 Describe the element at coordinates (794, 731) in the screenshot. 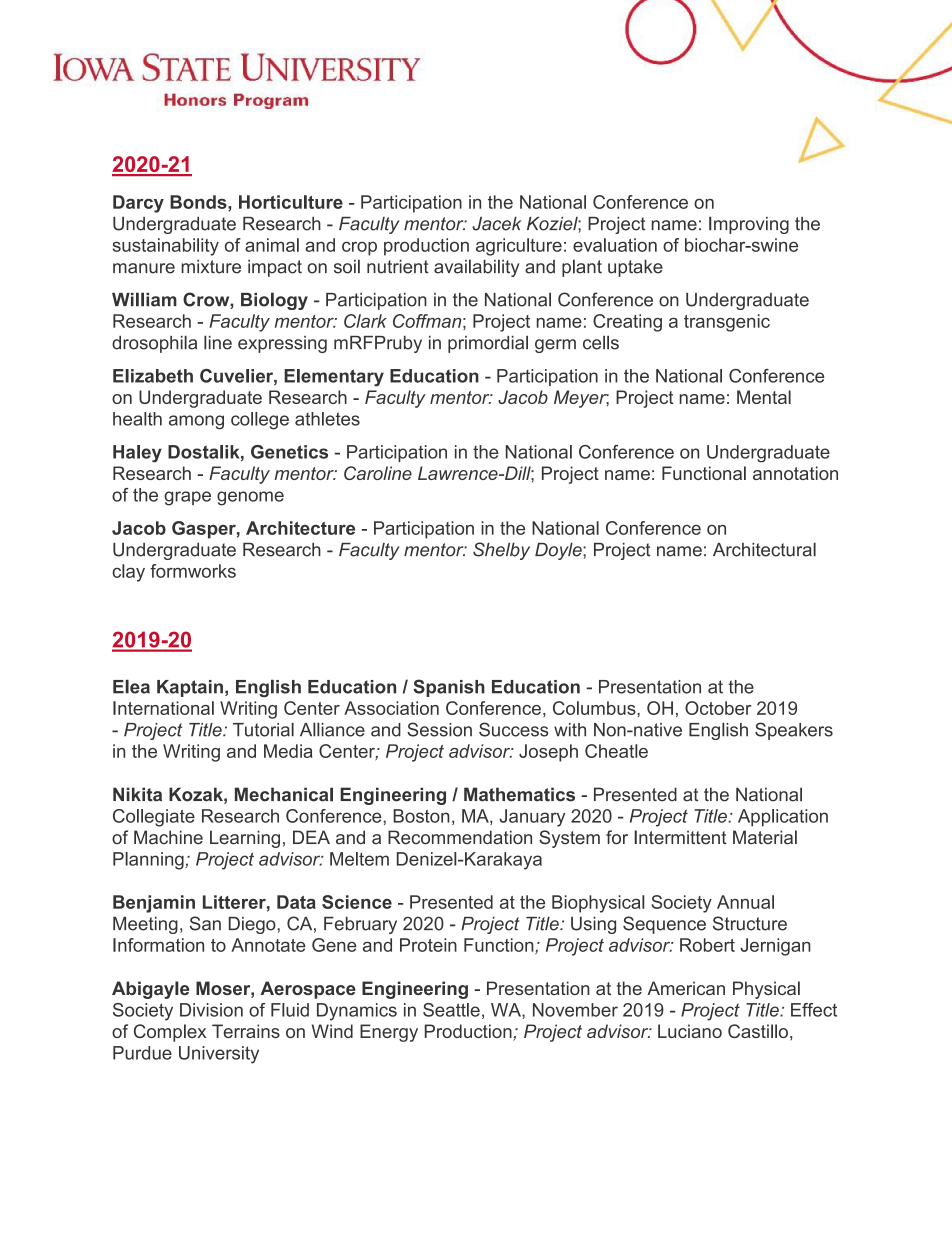

I see `Speakers` at that location.
